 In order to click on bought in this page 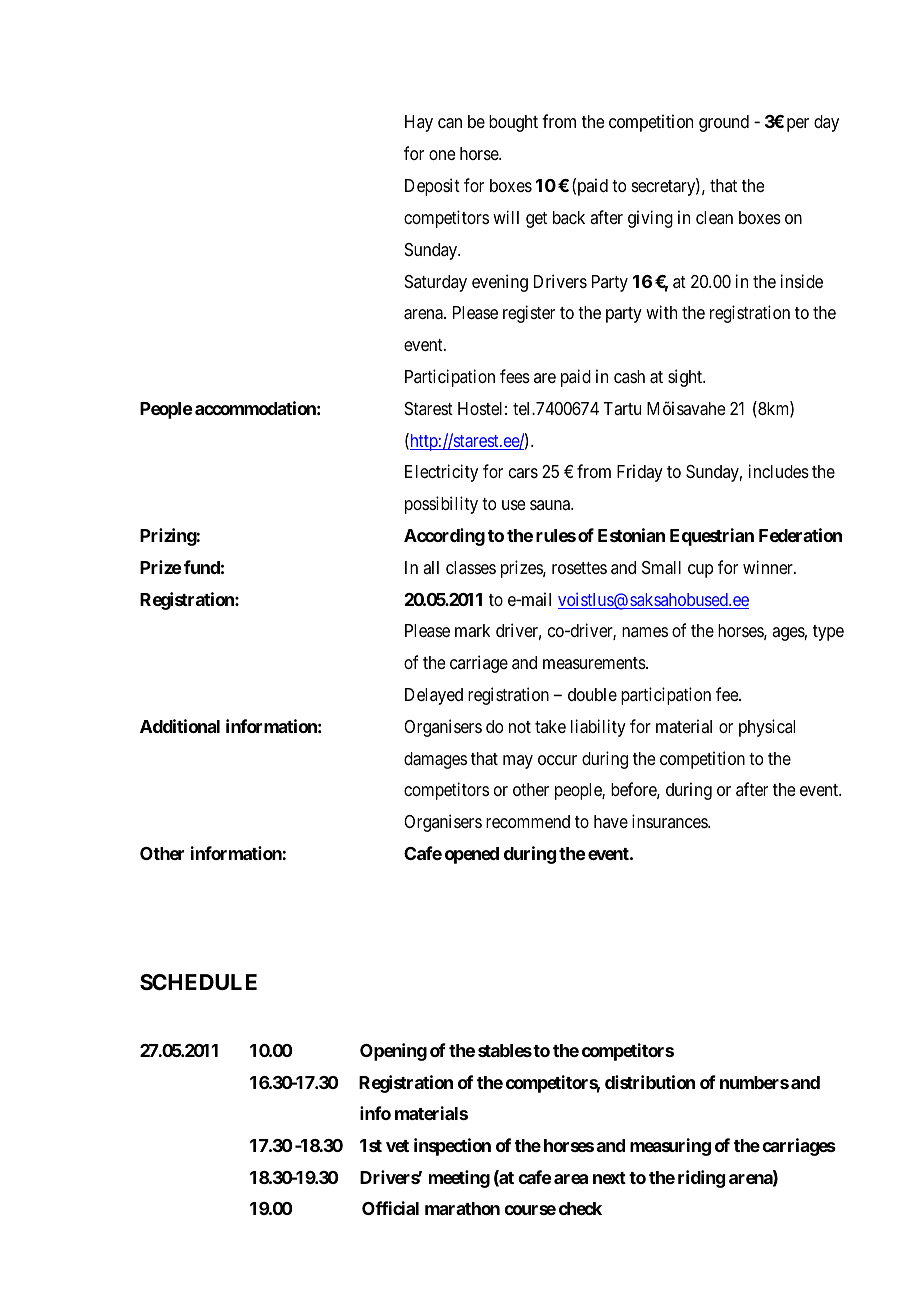, I will do `click(513, 123)`.
